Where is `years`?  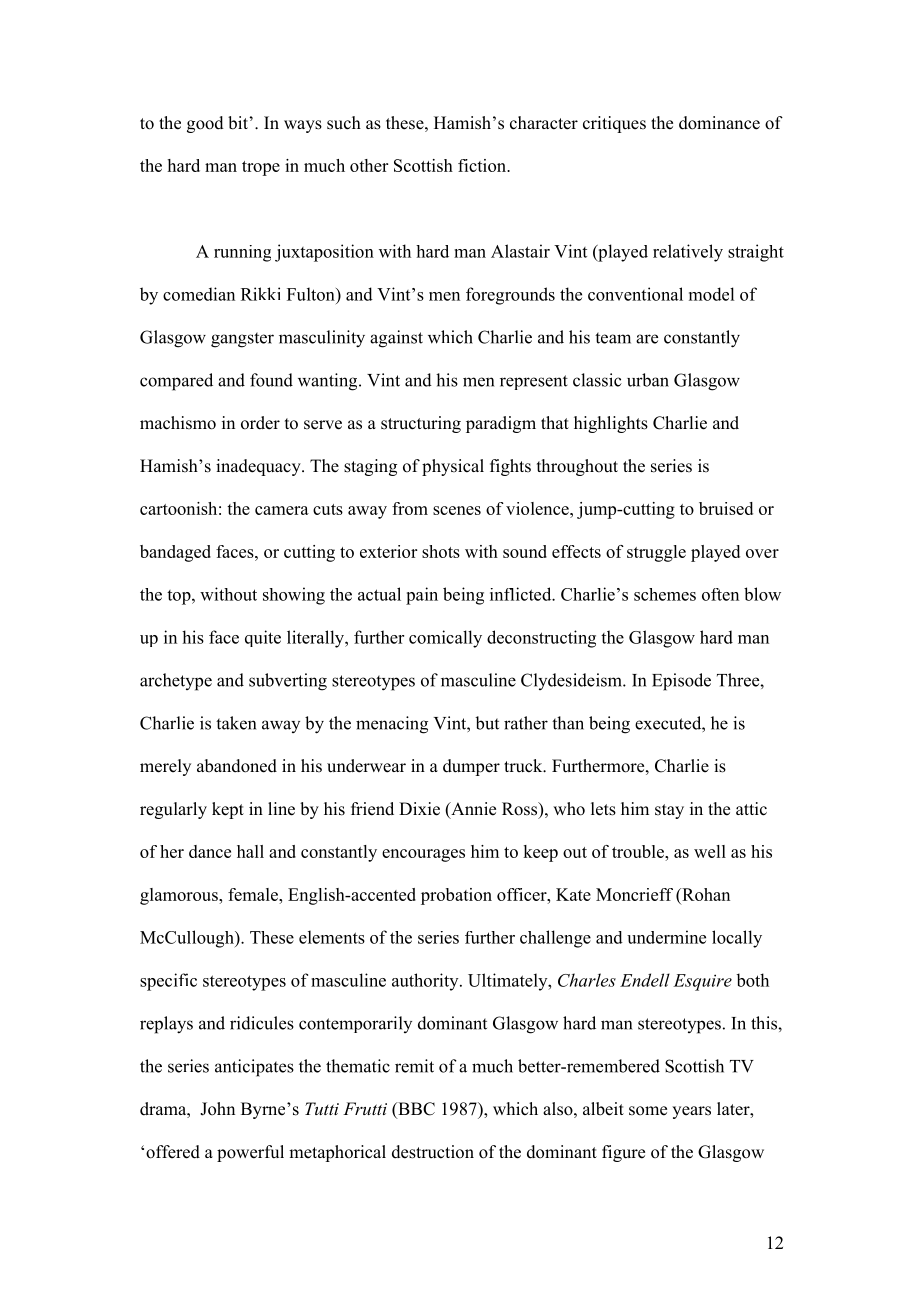 years is located at coordinates (691, 1112).
